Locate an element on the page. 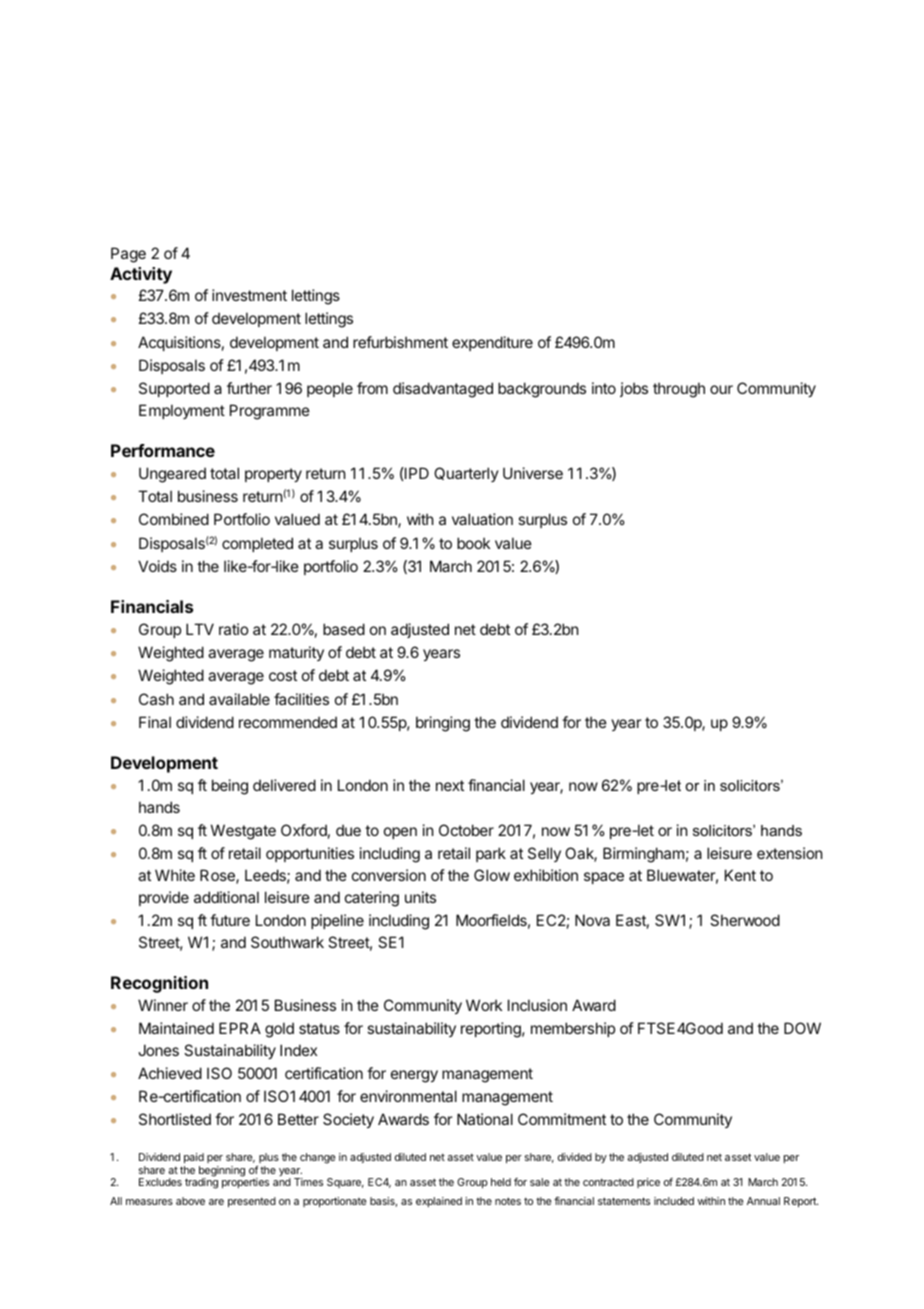 The height and width of the page is (1309, 924). trading is located at coordinates (201, 1182).
